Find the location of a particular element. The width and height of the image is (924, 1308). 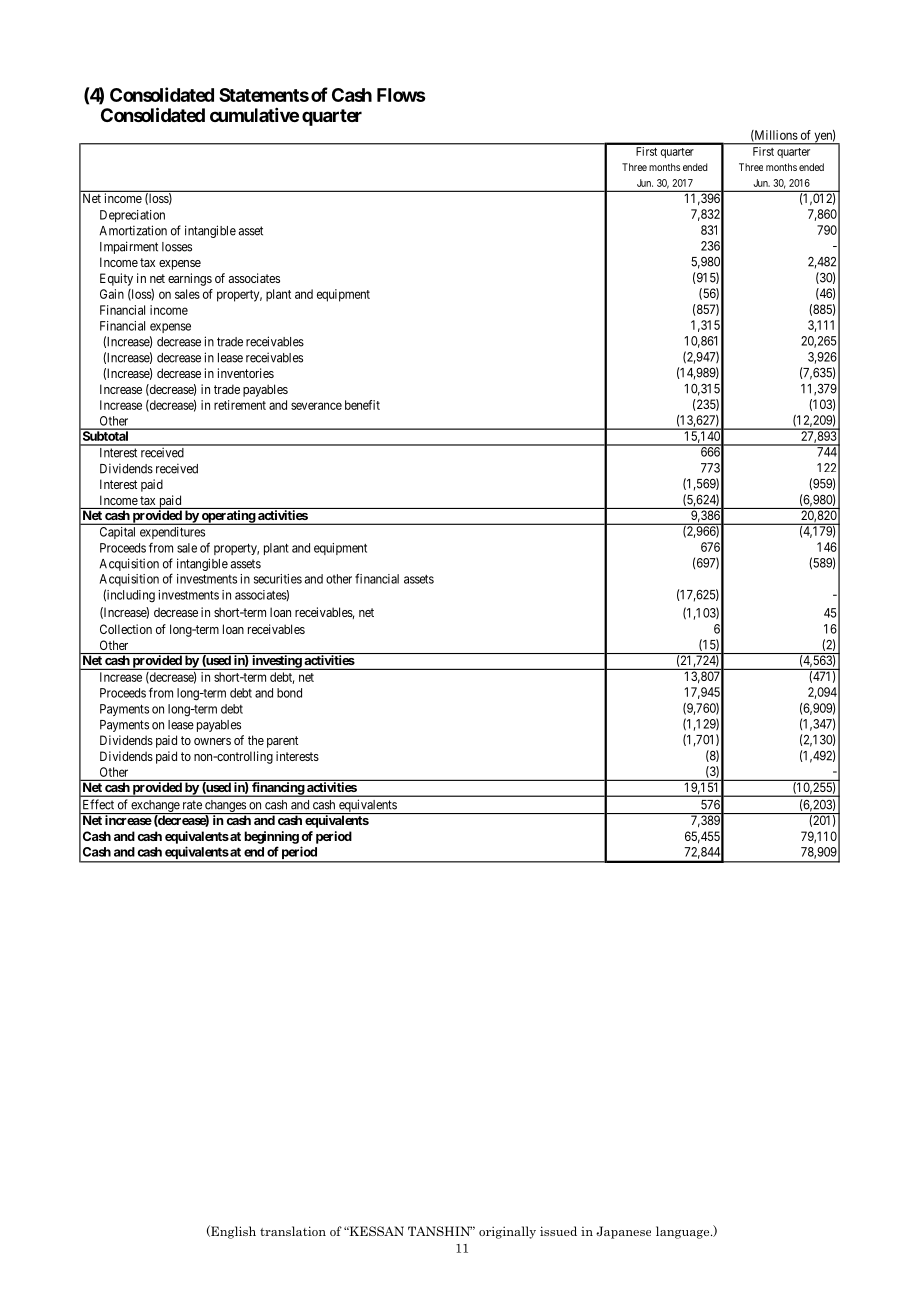

Japanese is located at coordinates (623, 1232).
